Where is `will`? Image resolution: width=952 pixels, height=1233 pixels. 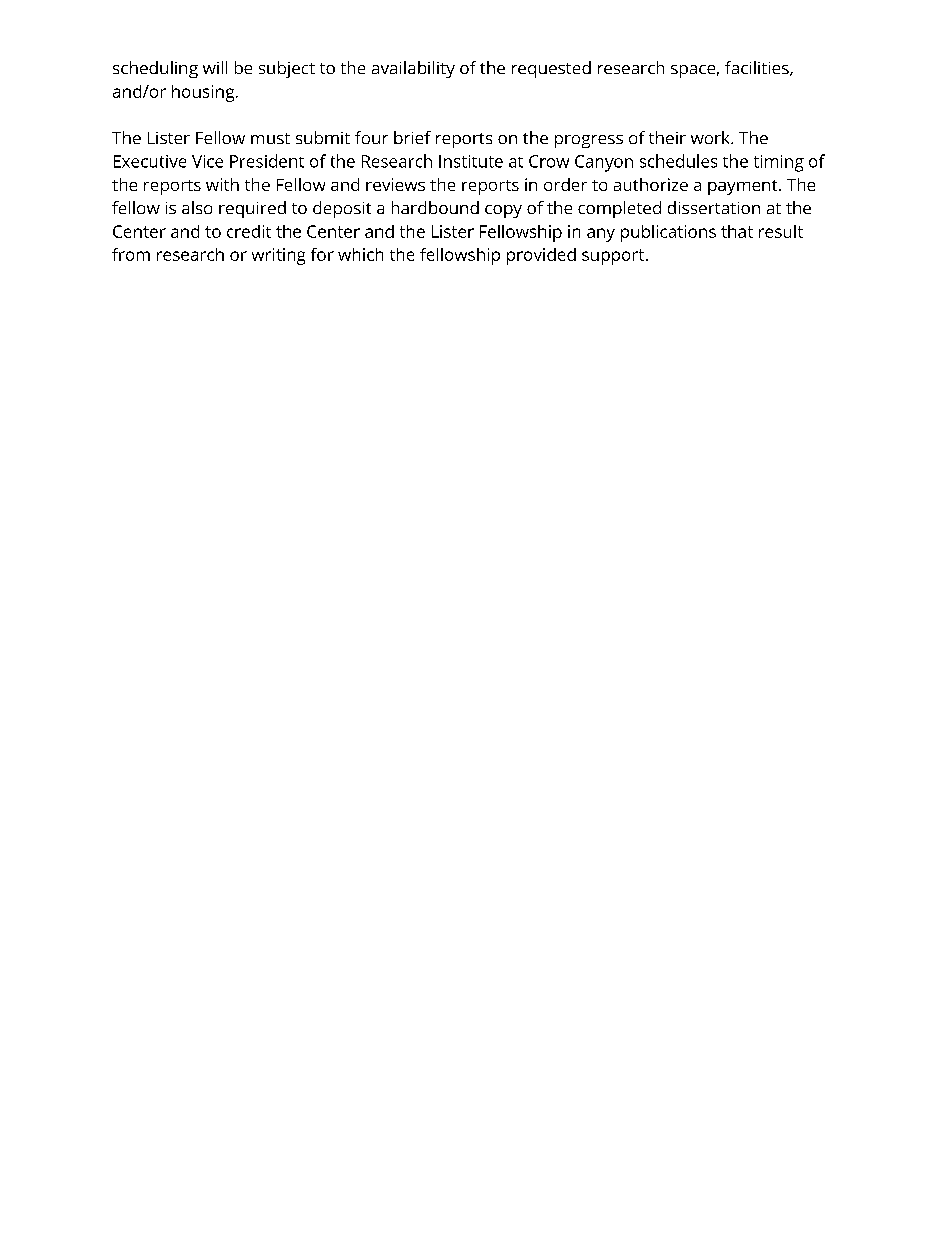 will is located at coordinates (215, 67).
